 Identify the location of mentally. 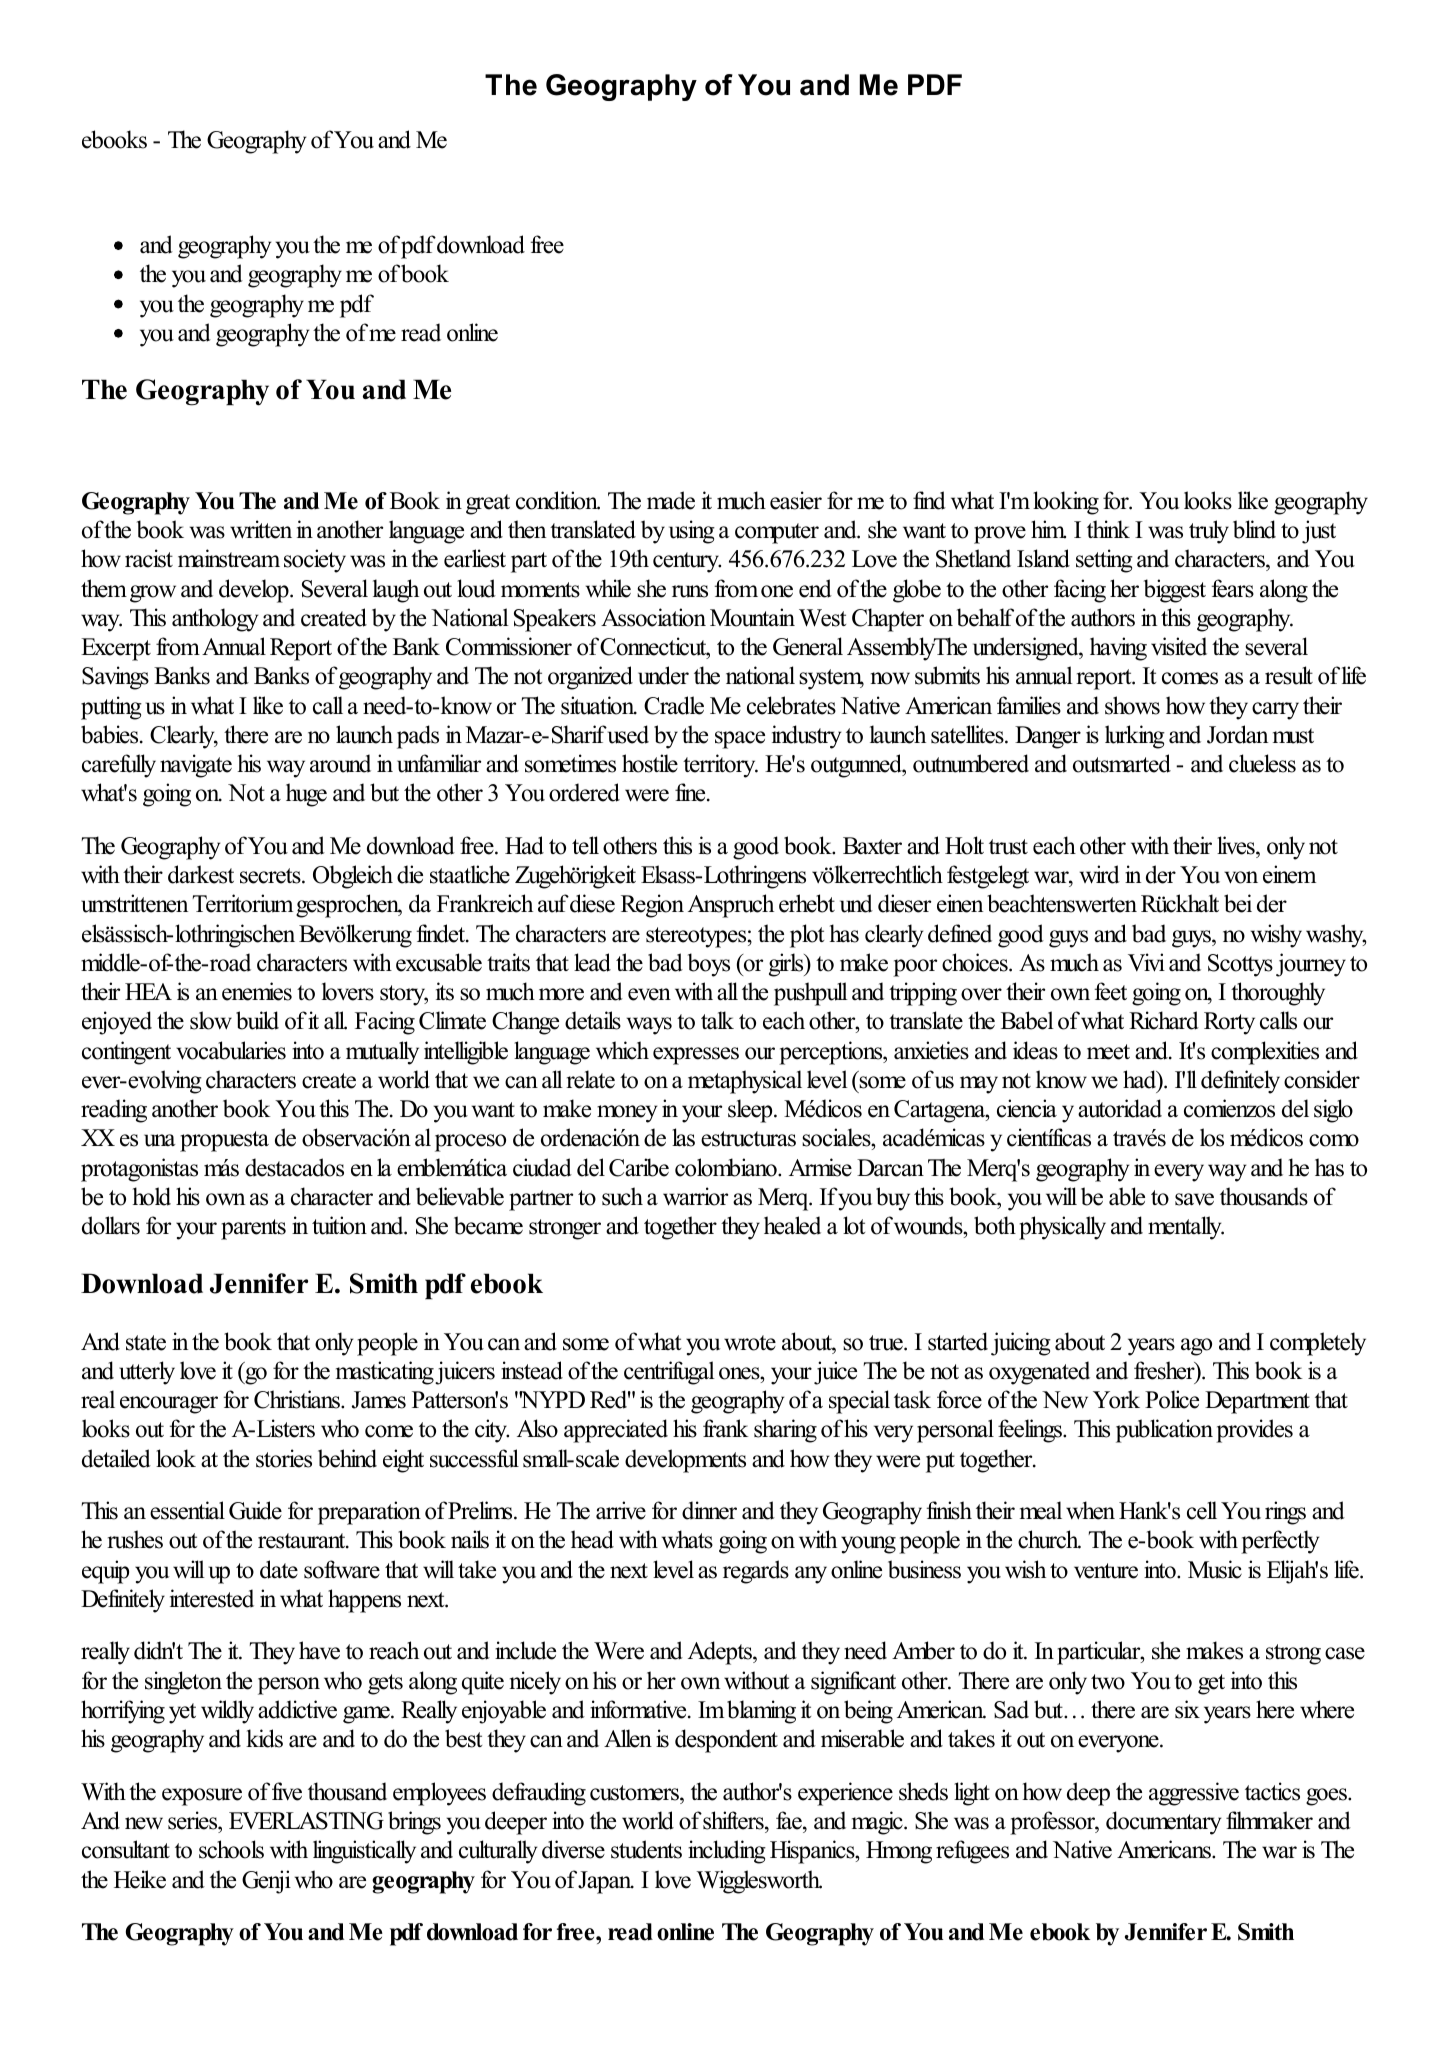
(1186, 1228).
